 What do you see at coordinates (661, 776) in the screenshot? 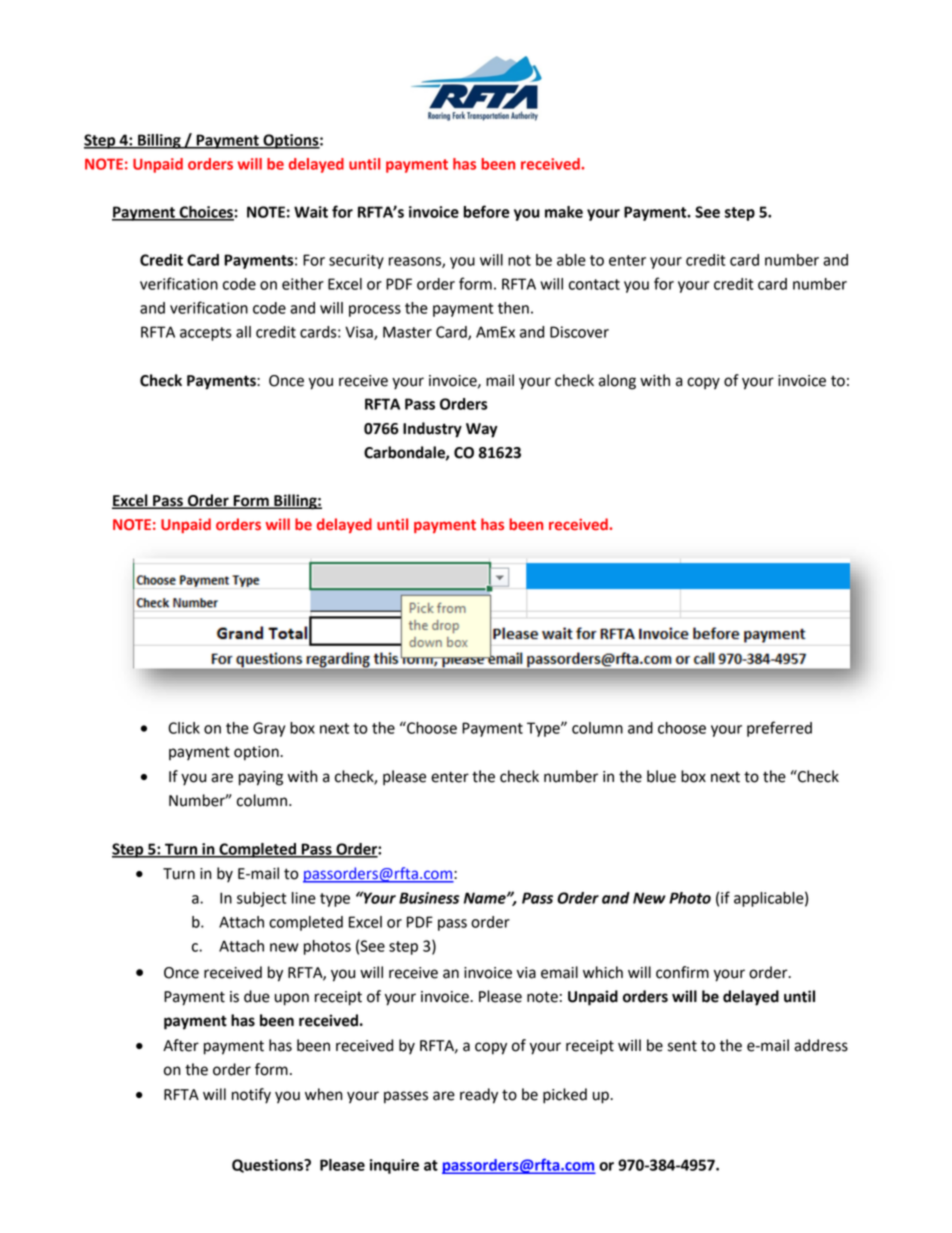
I see `blue` at bounding box center [661, 776].
